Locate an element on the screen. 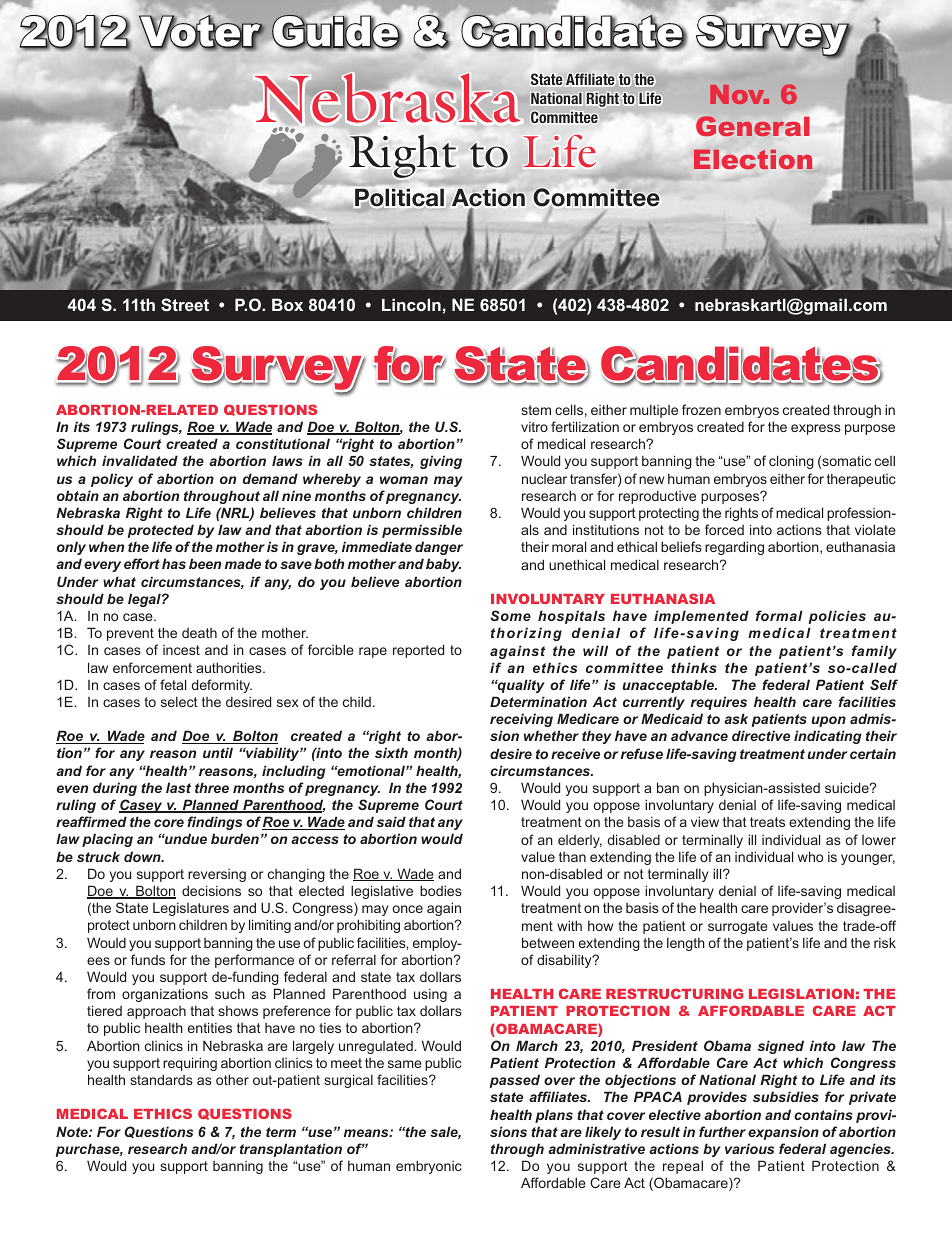 The width and height of the screenshot is (952, 1233). General is located at coordinates (752, 126).
